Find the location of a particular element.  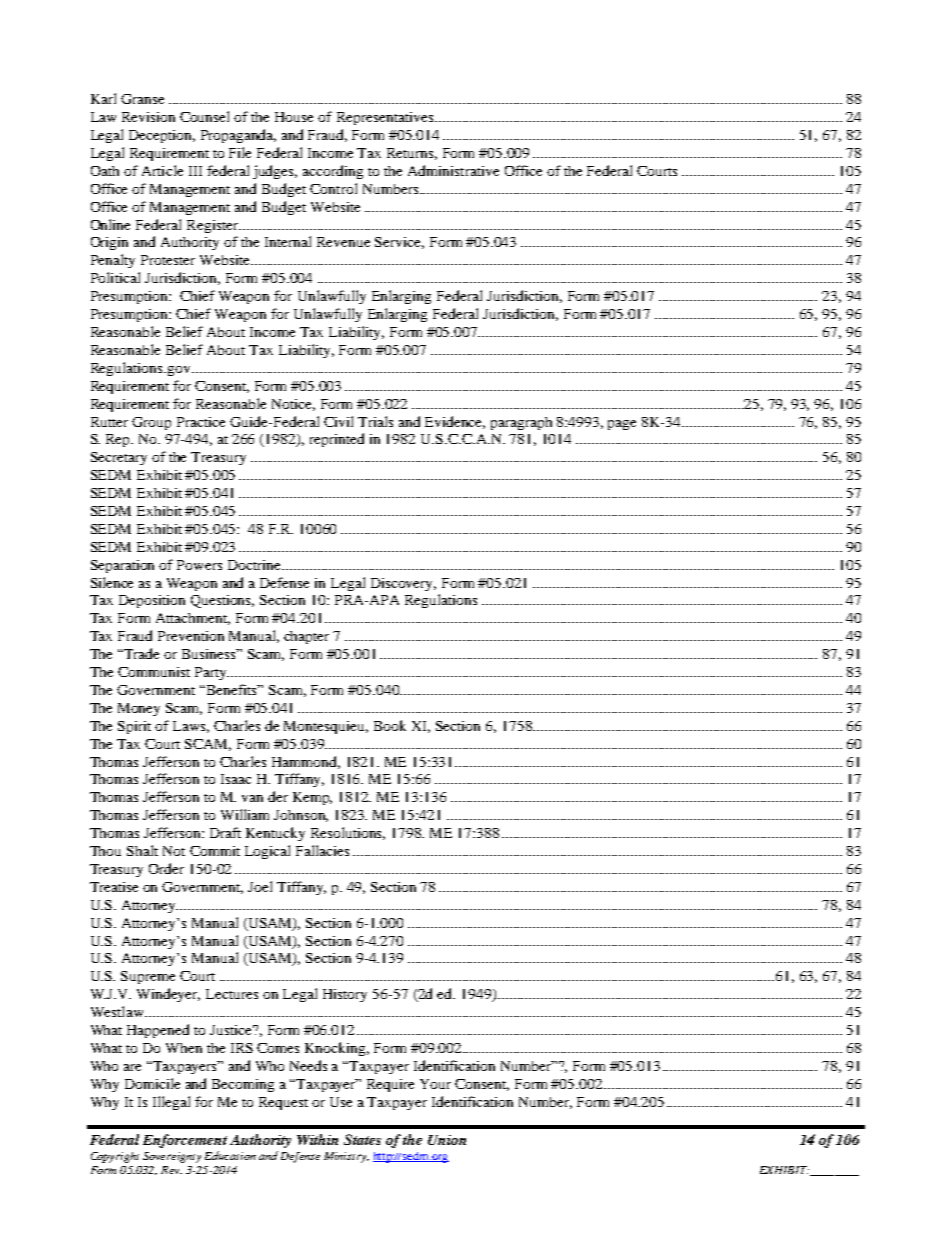

Discovery is located at coordinates (403, 584).
